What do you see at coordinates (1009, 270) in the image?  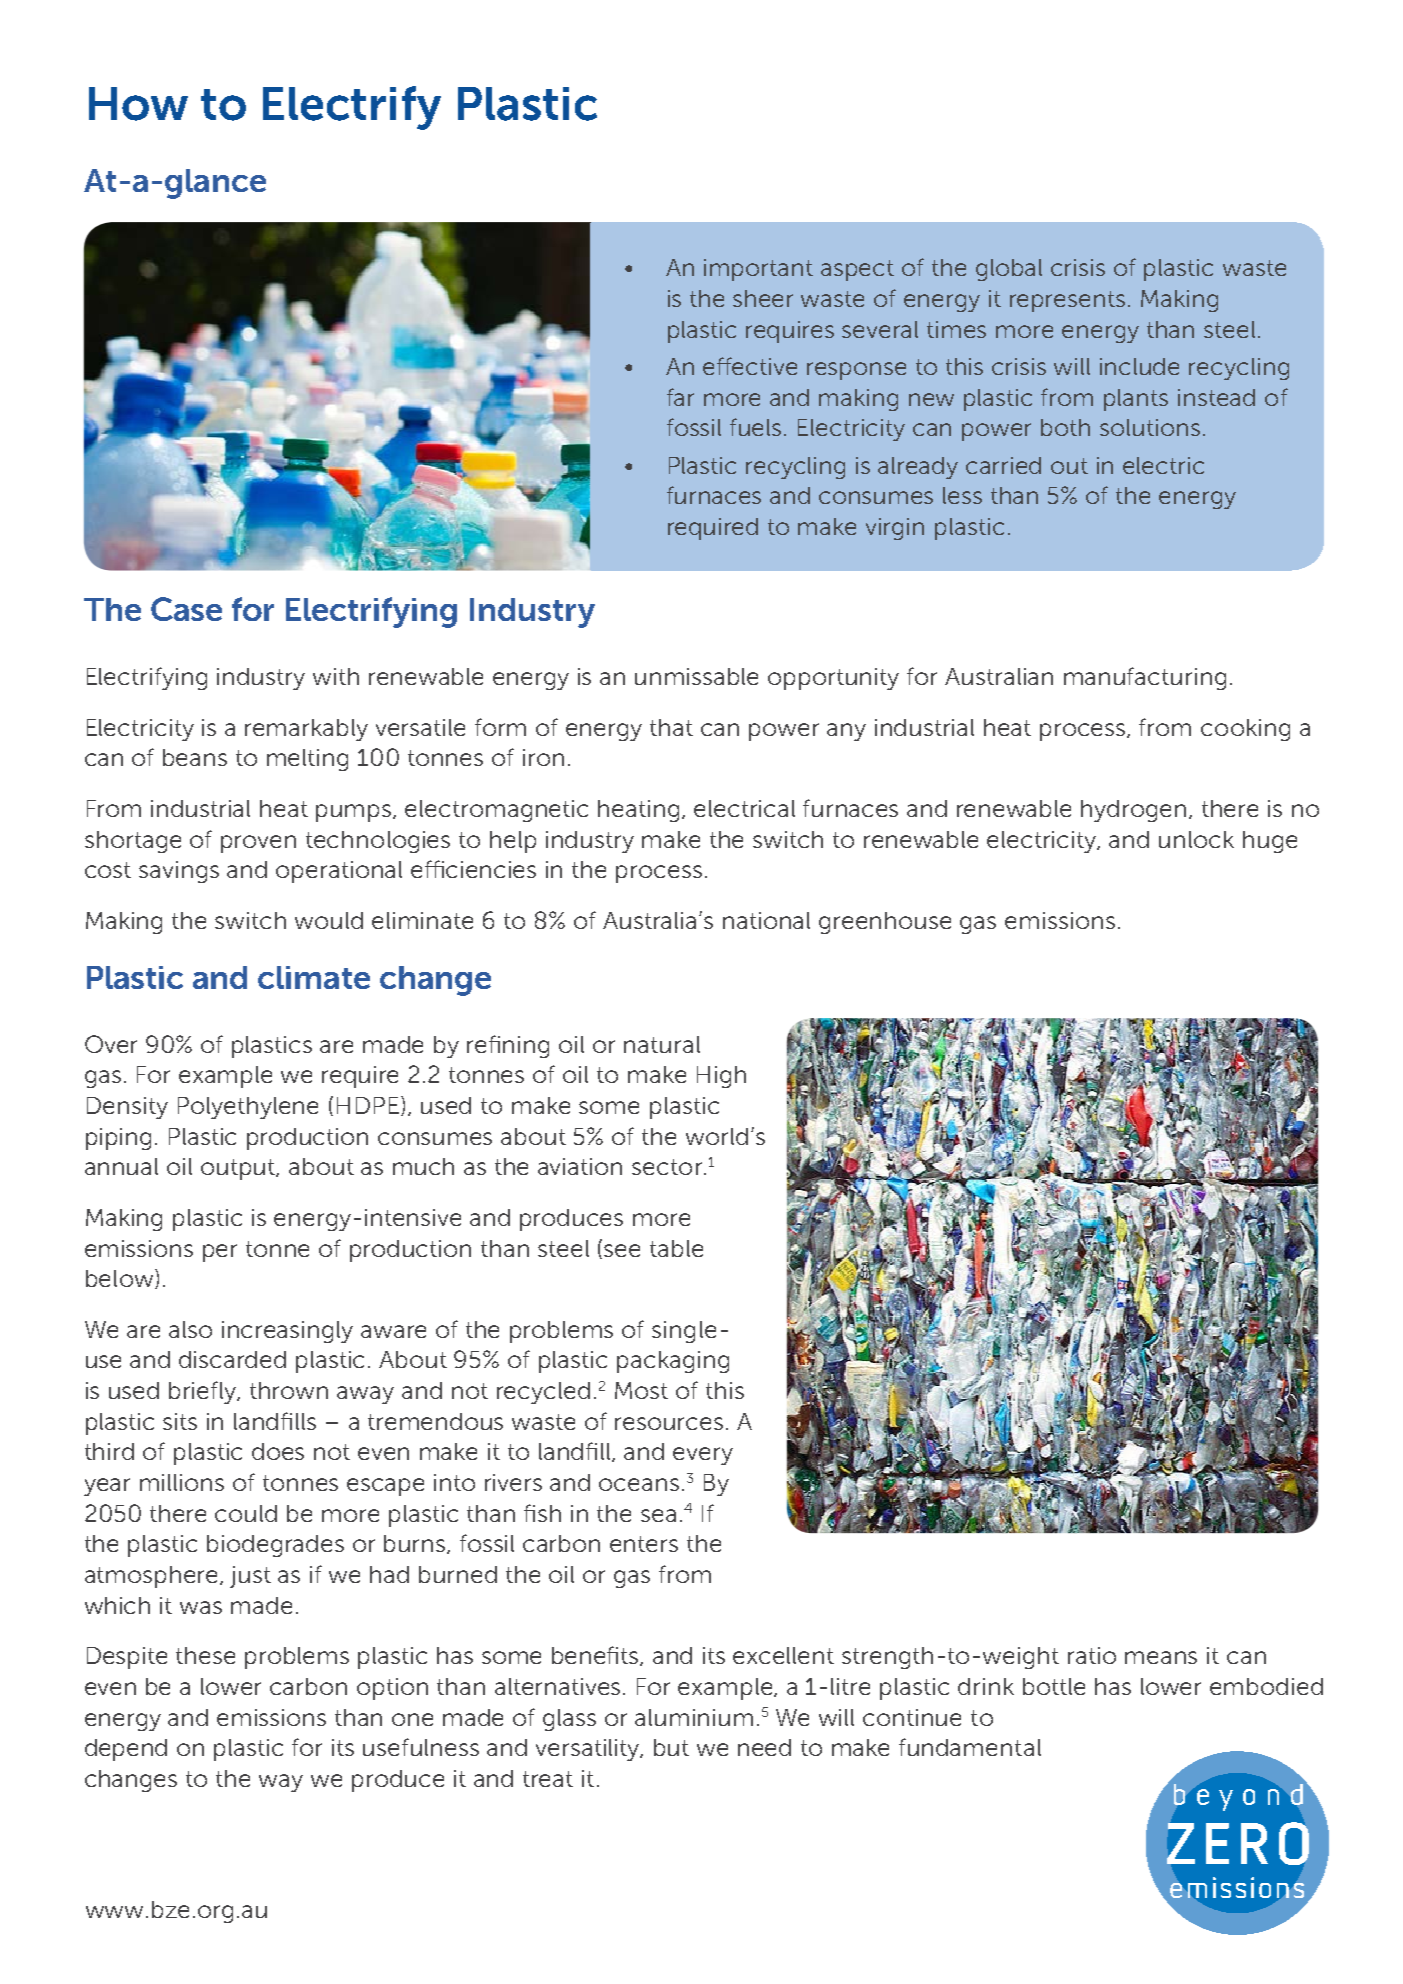 I see `global` at bounding box center [1009, 270].
